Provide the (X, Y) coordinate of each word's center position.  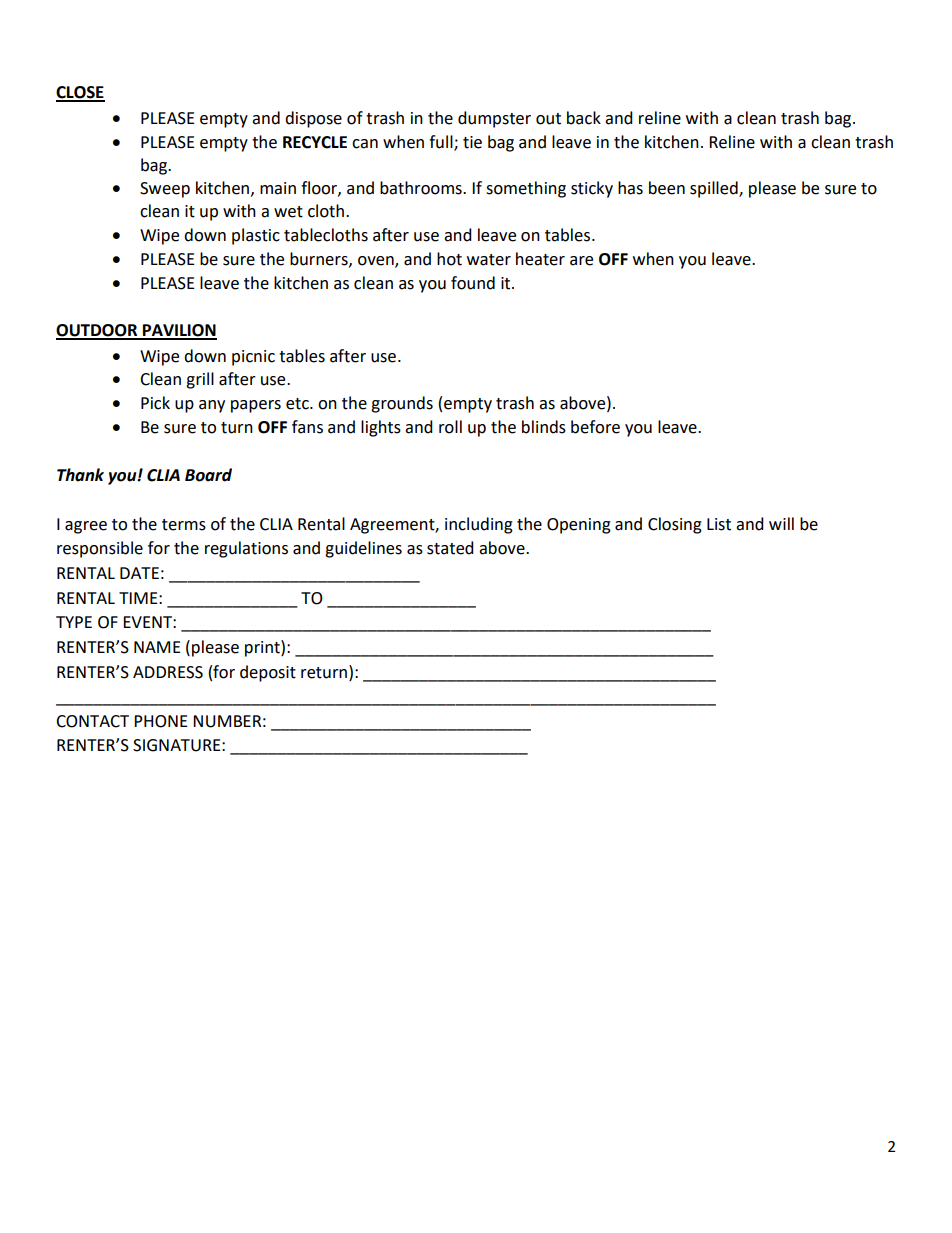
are (581, 261)
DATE (139, 573)
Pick (155, 403)
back (584, 118)
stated (450, 548)
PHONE (161, 721)
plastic (256, 236)
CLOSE (80, 93)
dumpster (494, 119)
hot (449, 259)
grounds (402, 404)
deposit (268, 673)
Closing (675, 525)
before (595, 427)
